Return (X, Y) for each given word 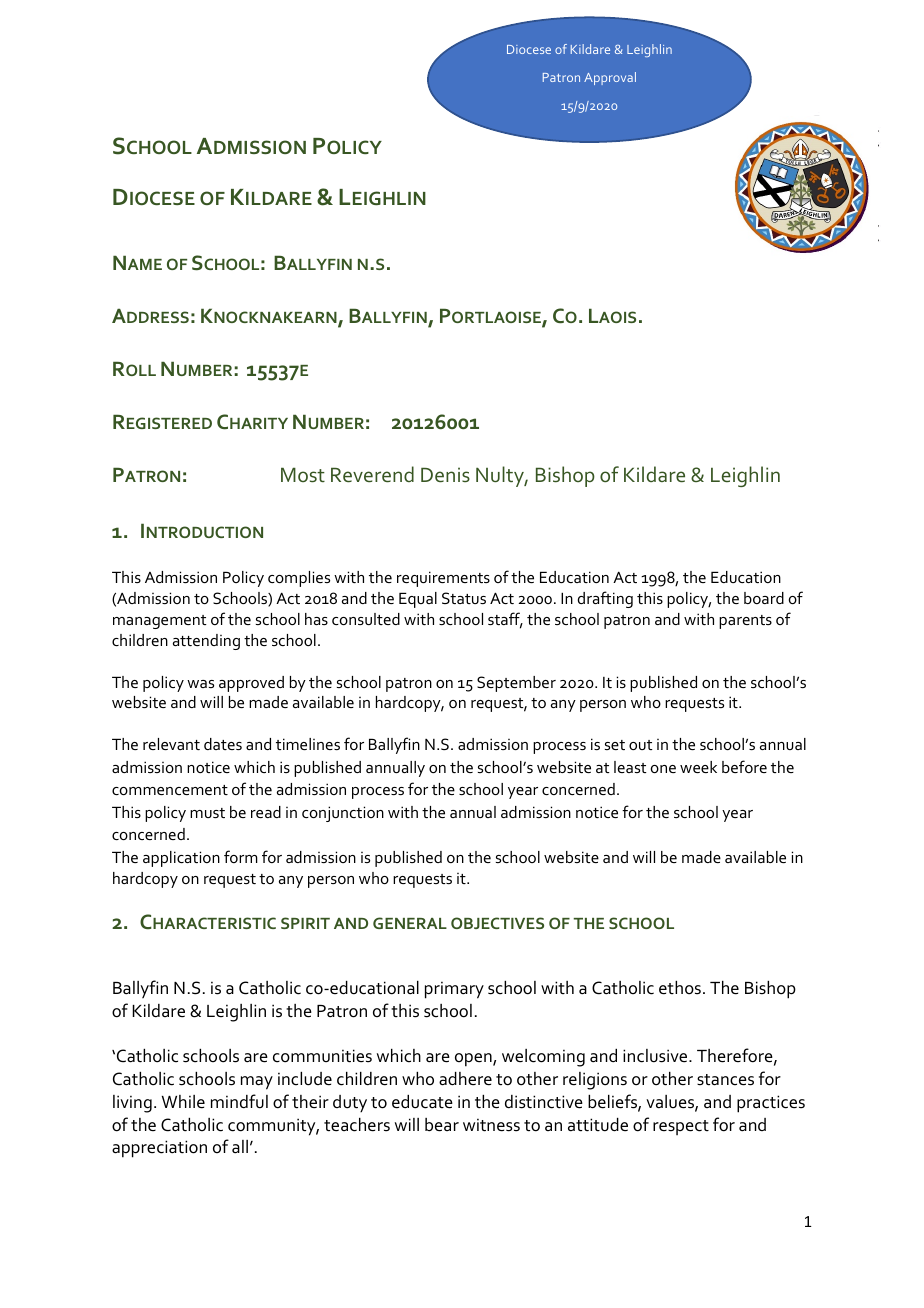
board (764, 598)
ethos (680, 988)
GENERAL (410, 923)
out (641, 745)
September (516, 684)
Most (303, 475)
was (200, 684)
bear (442, 1125)
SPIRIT (305, 923)
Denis (445, 475)
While (183, 1102)
